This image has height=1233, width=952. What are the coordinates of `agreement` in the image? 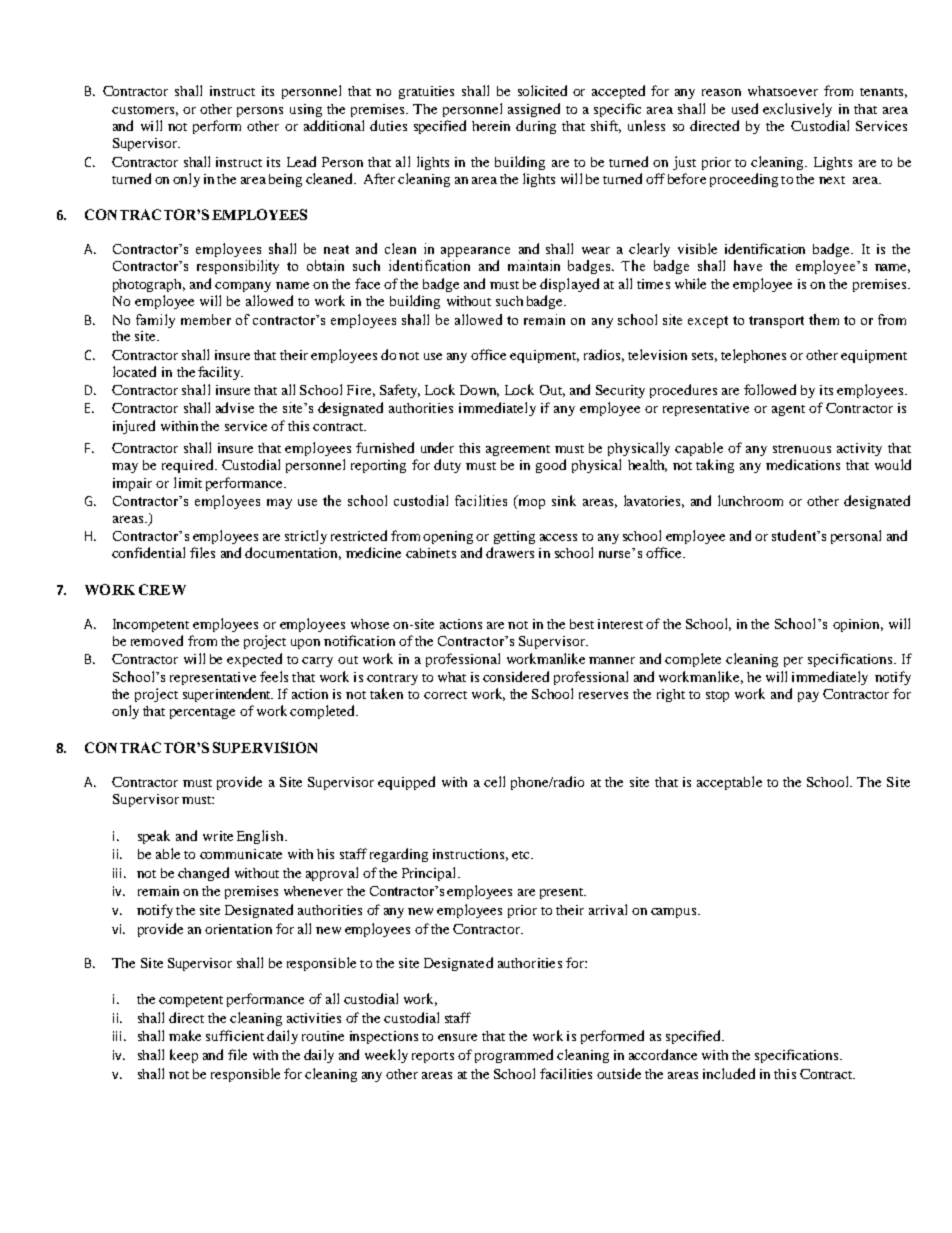 It's located at (518, 450).
